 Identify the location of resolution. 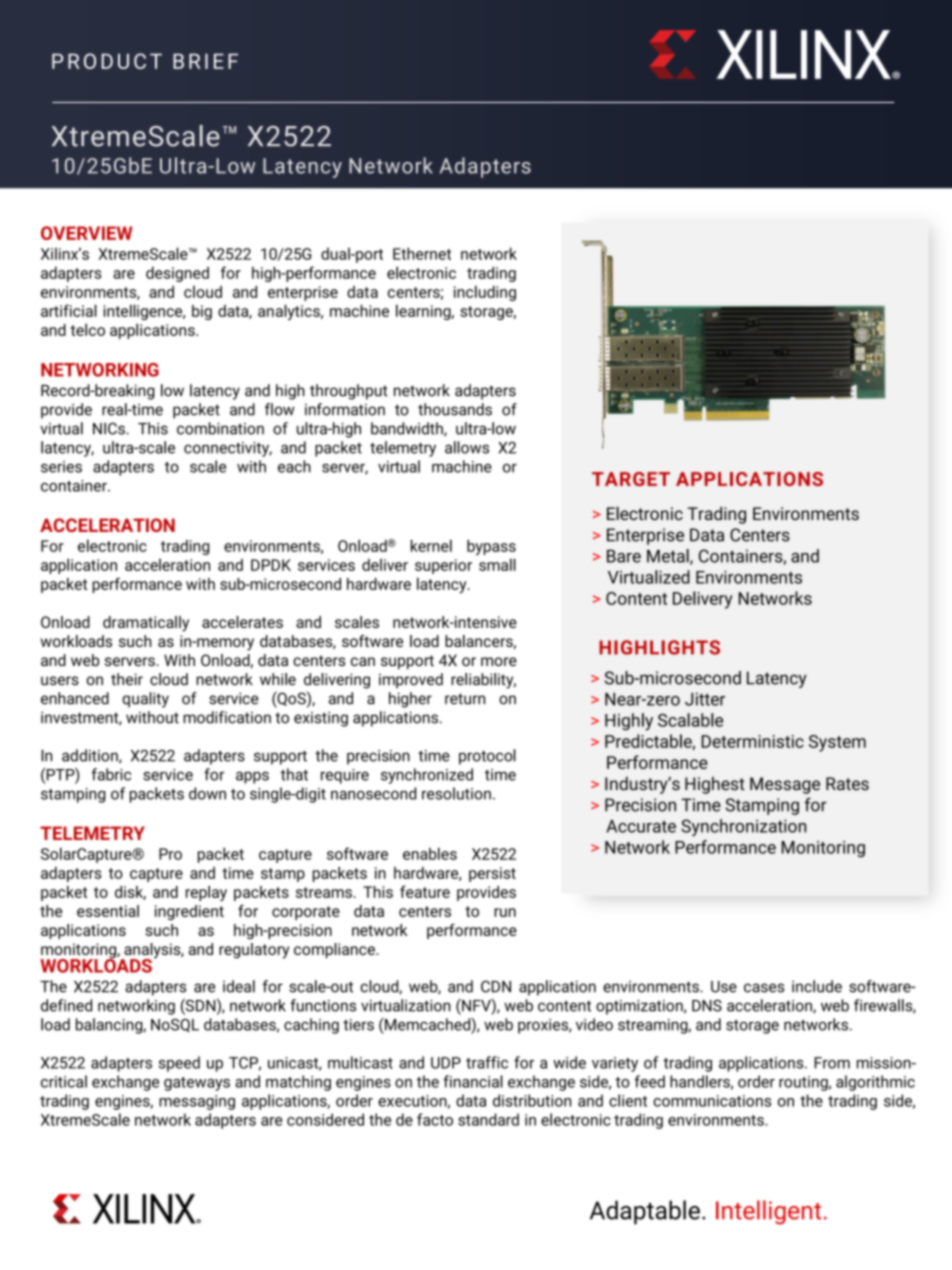
(456, 793).
